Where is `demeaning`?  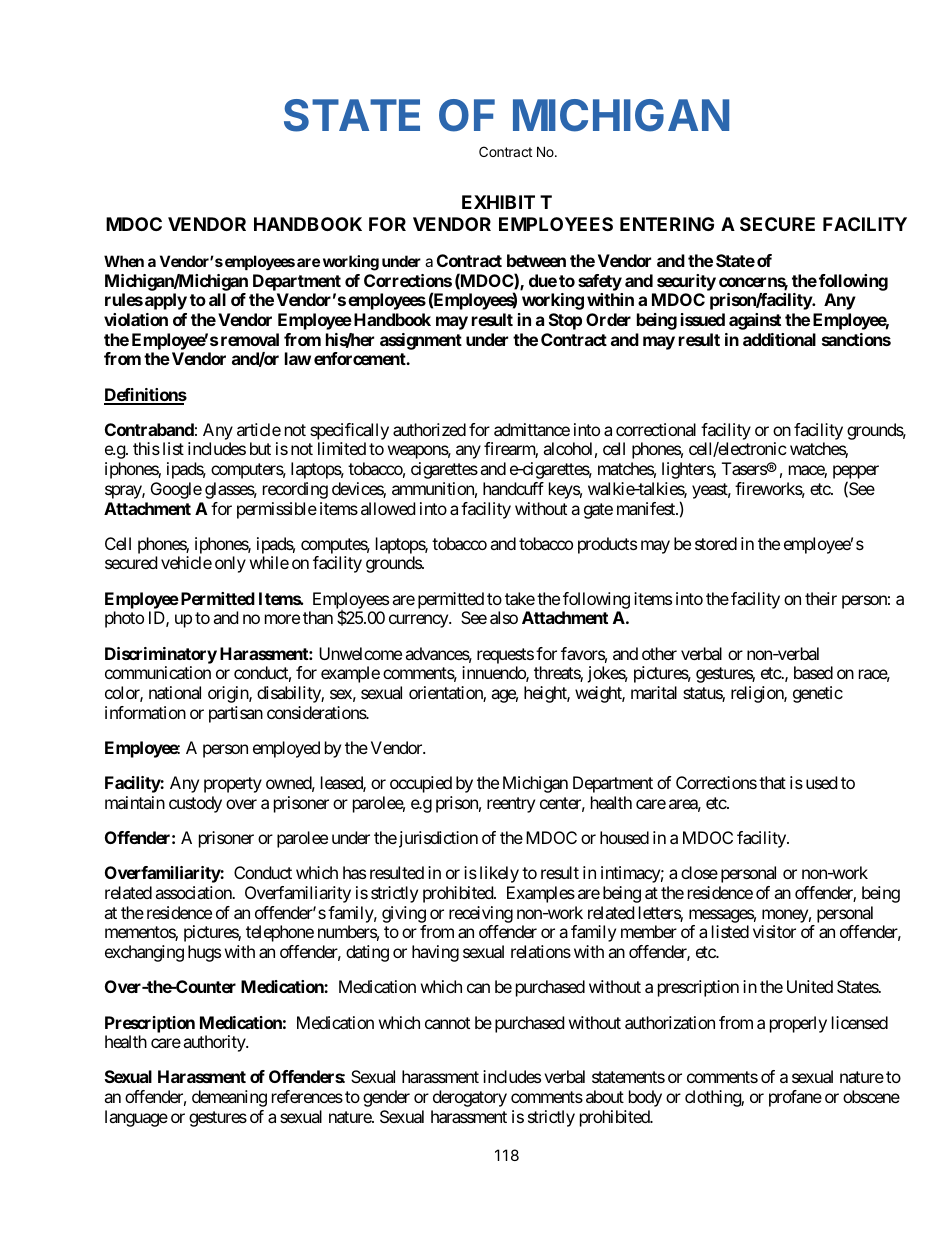 demeaning is located at coordinates (229, 1098).
